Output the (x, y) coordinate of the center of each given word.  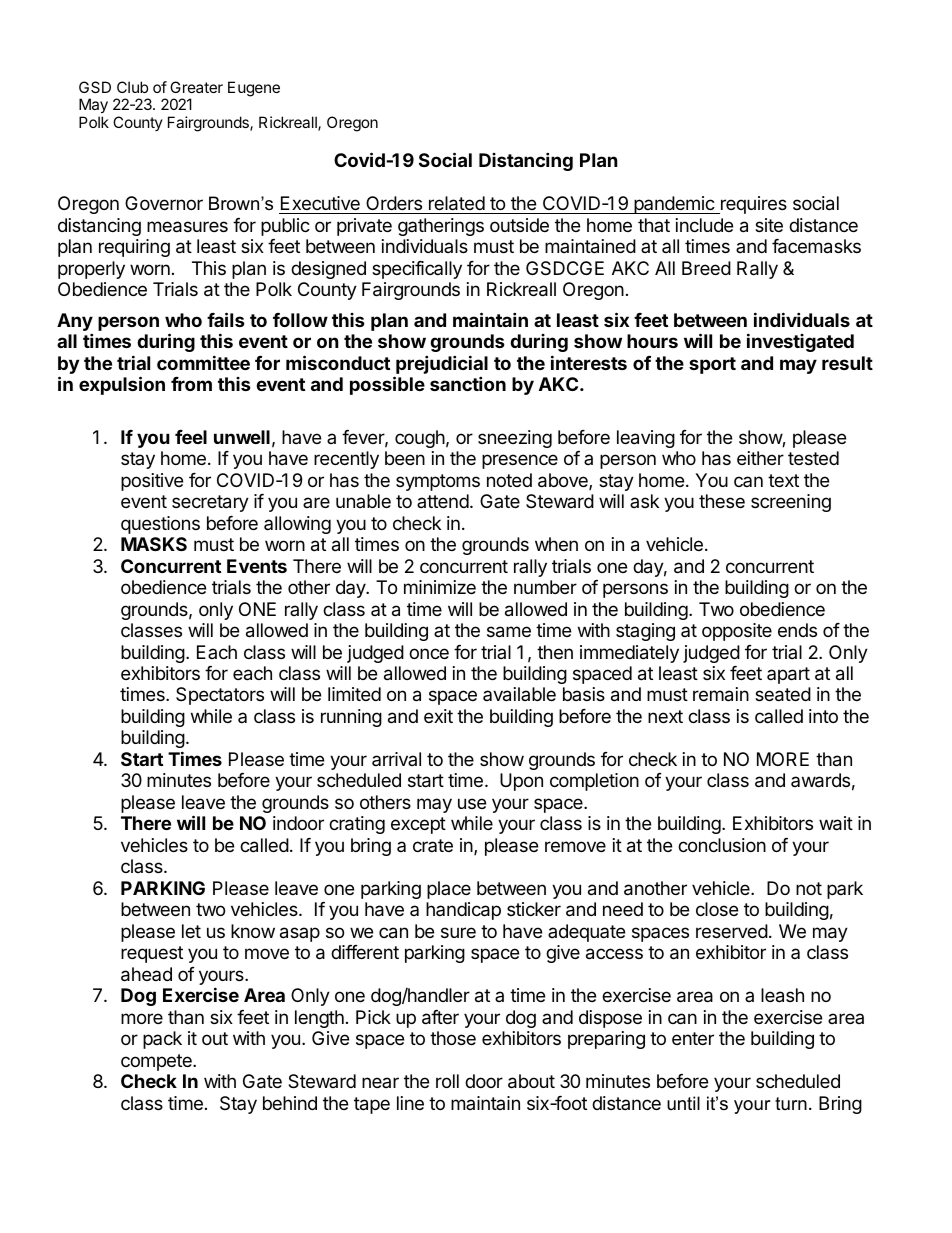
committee (203, 362)
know (253, 931)
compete (157, 1062)
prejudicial (441, 366)
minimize (440, 587)
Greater (196, 87)
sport (712, 365)
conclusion (722, 845)
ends (797, 630)
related (457, 203)
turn (791, 1103)
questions (160, 525)
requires (752, 205)
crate (433, 845)
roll (447, 1081)
